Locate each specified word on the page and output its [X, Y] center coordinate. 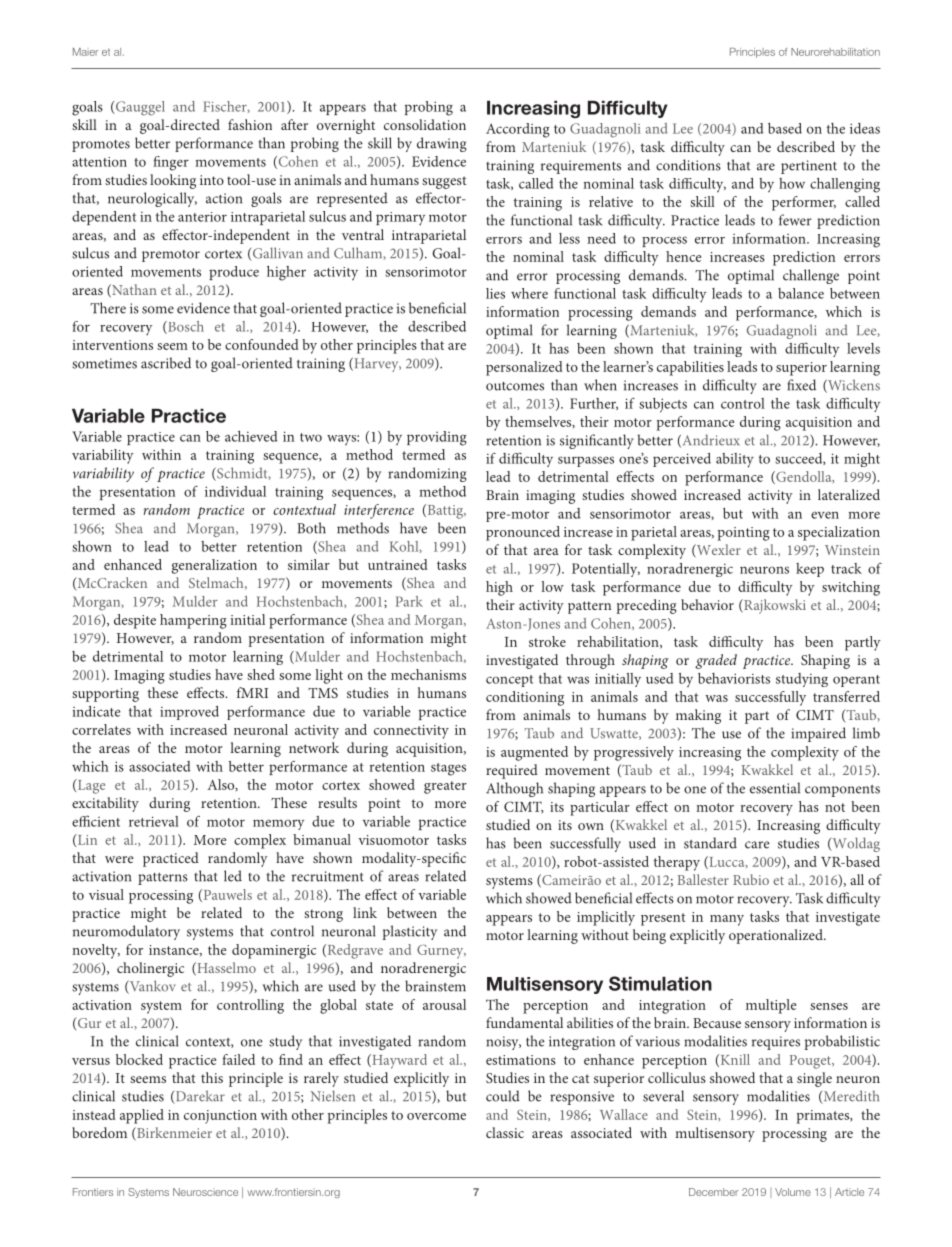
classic [505, 1132]
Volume [793, 1192]
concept [509, 681]
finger [171, 163]
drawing [442, 144]
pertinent [809, 167]
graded [716, 661]
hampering [193, 621]
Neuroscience [205, 1192]
